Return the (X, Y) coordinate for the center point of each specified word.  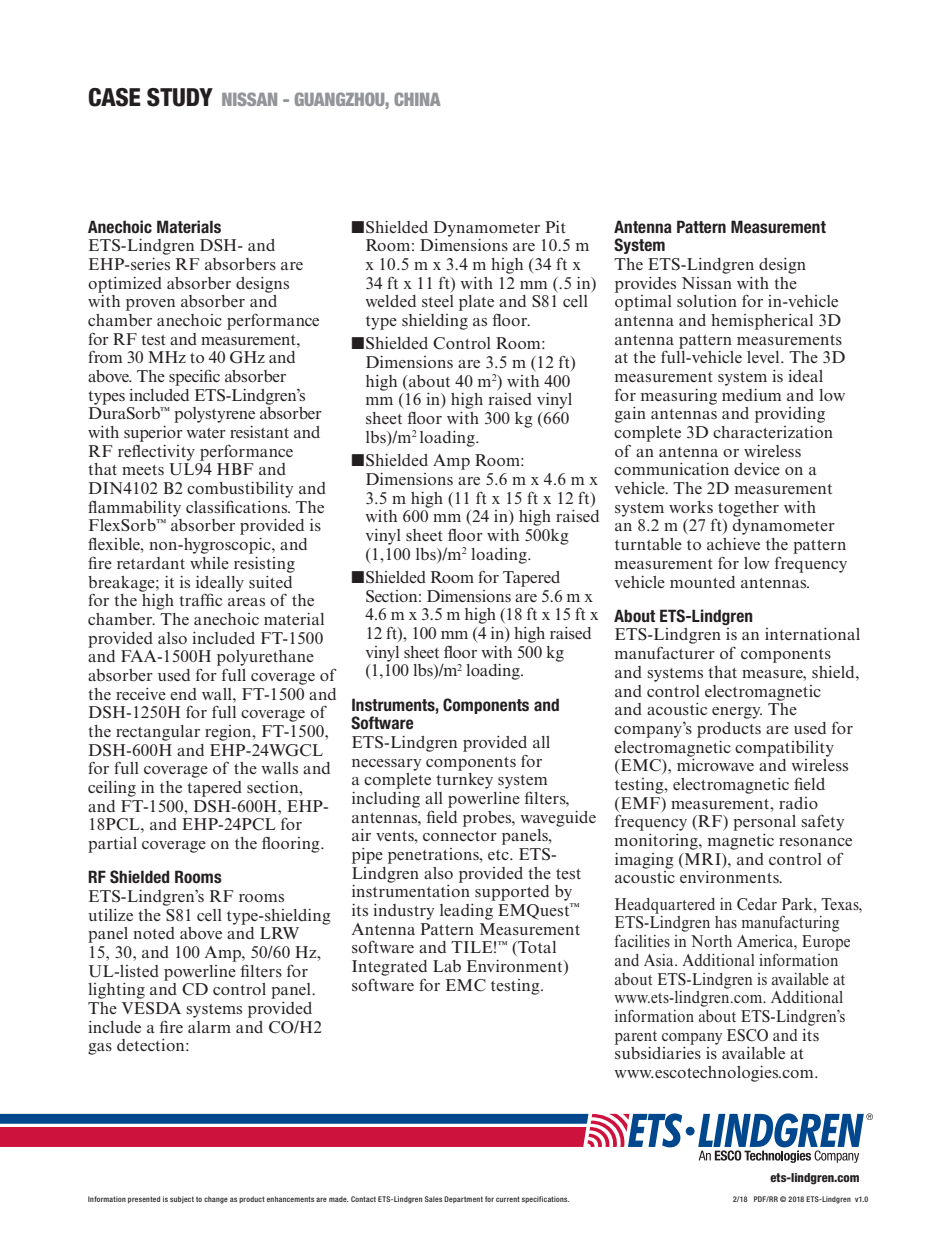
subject (182, 1200)
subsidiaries (658, 1051)
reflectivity (156, 452)
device (757, 469)
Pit (555, 227)
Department (463, 1200)
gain (630, 415)
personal (764, 823)
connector (460, 836)
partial (112, 845)
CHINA (417, 99)
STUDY (180, 97)
